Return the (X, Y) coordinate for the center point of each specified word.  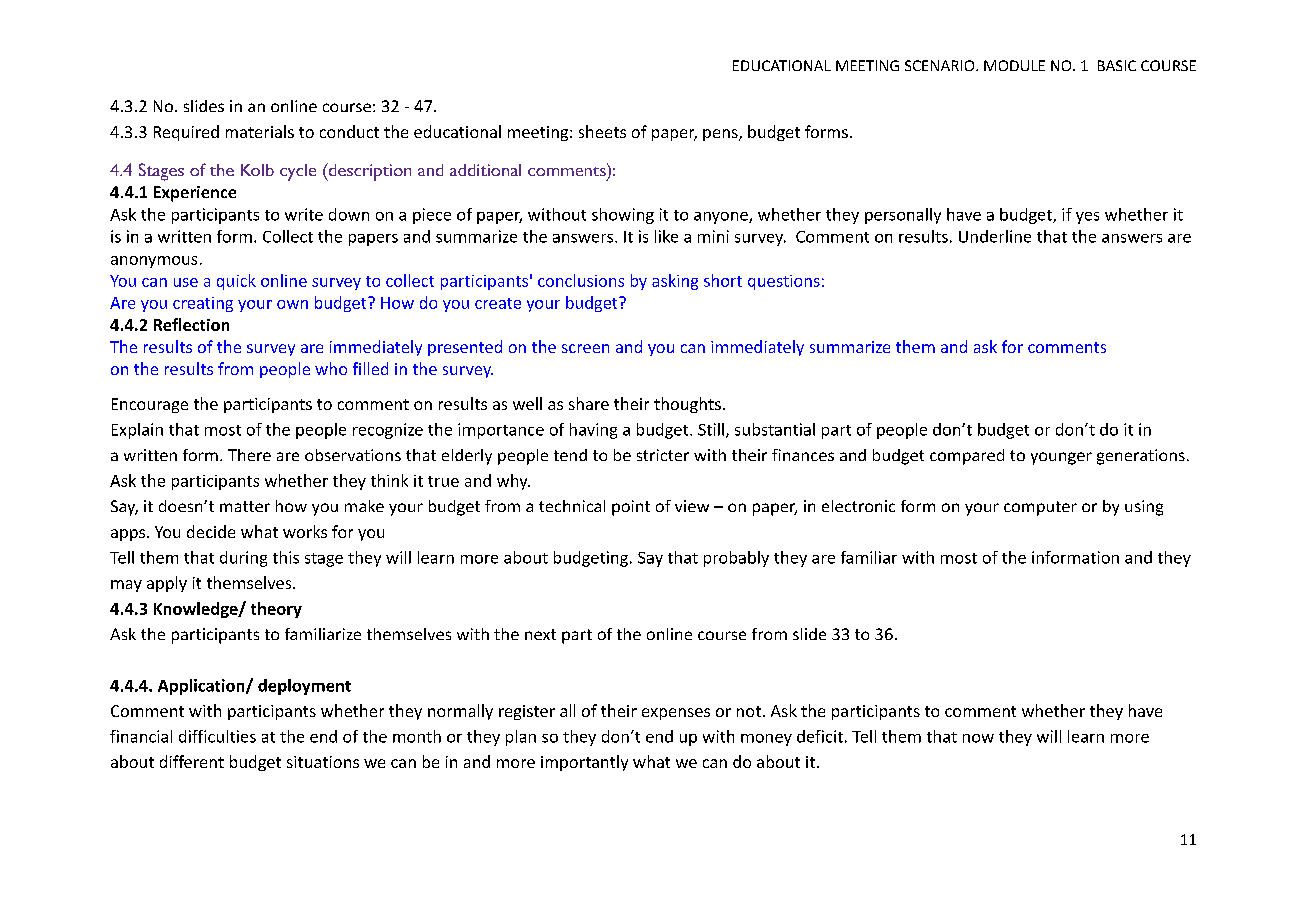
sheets (602, 131)
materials (260, 131)
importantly (584, 763)
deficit (820, 736)
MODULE (1014, 65)
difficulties (217, 736)
